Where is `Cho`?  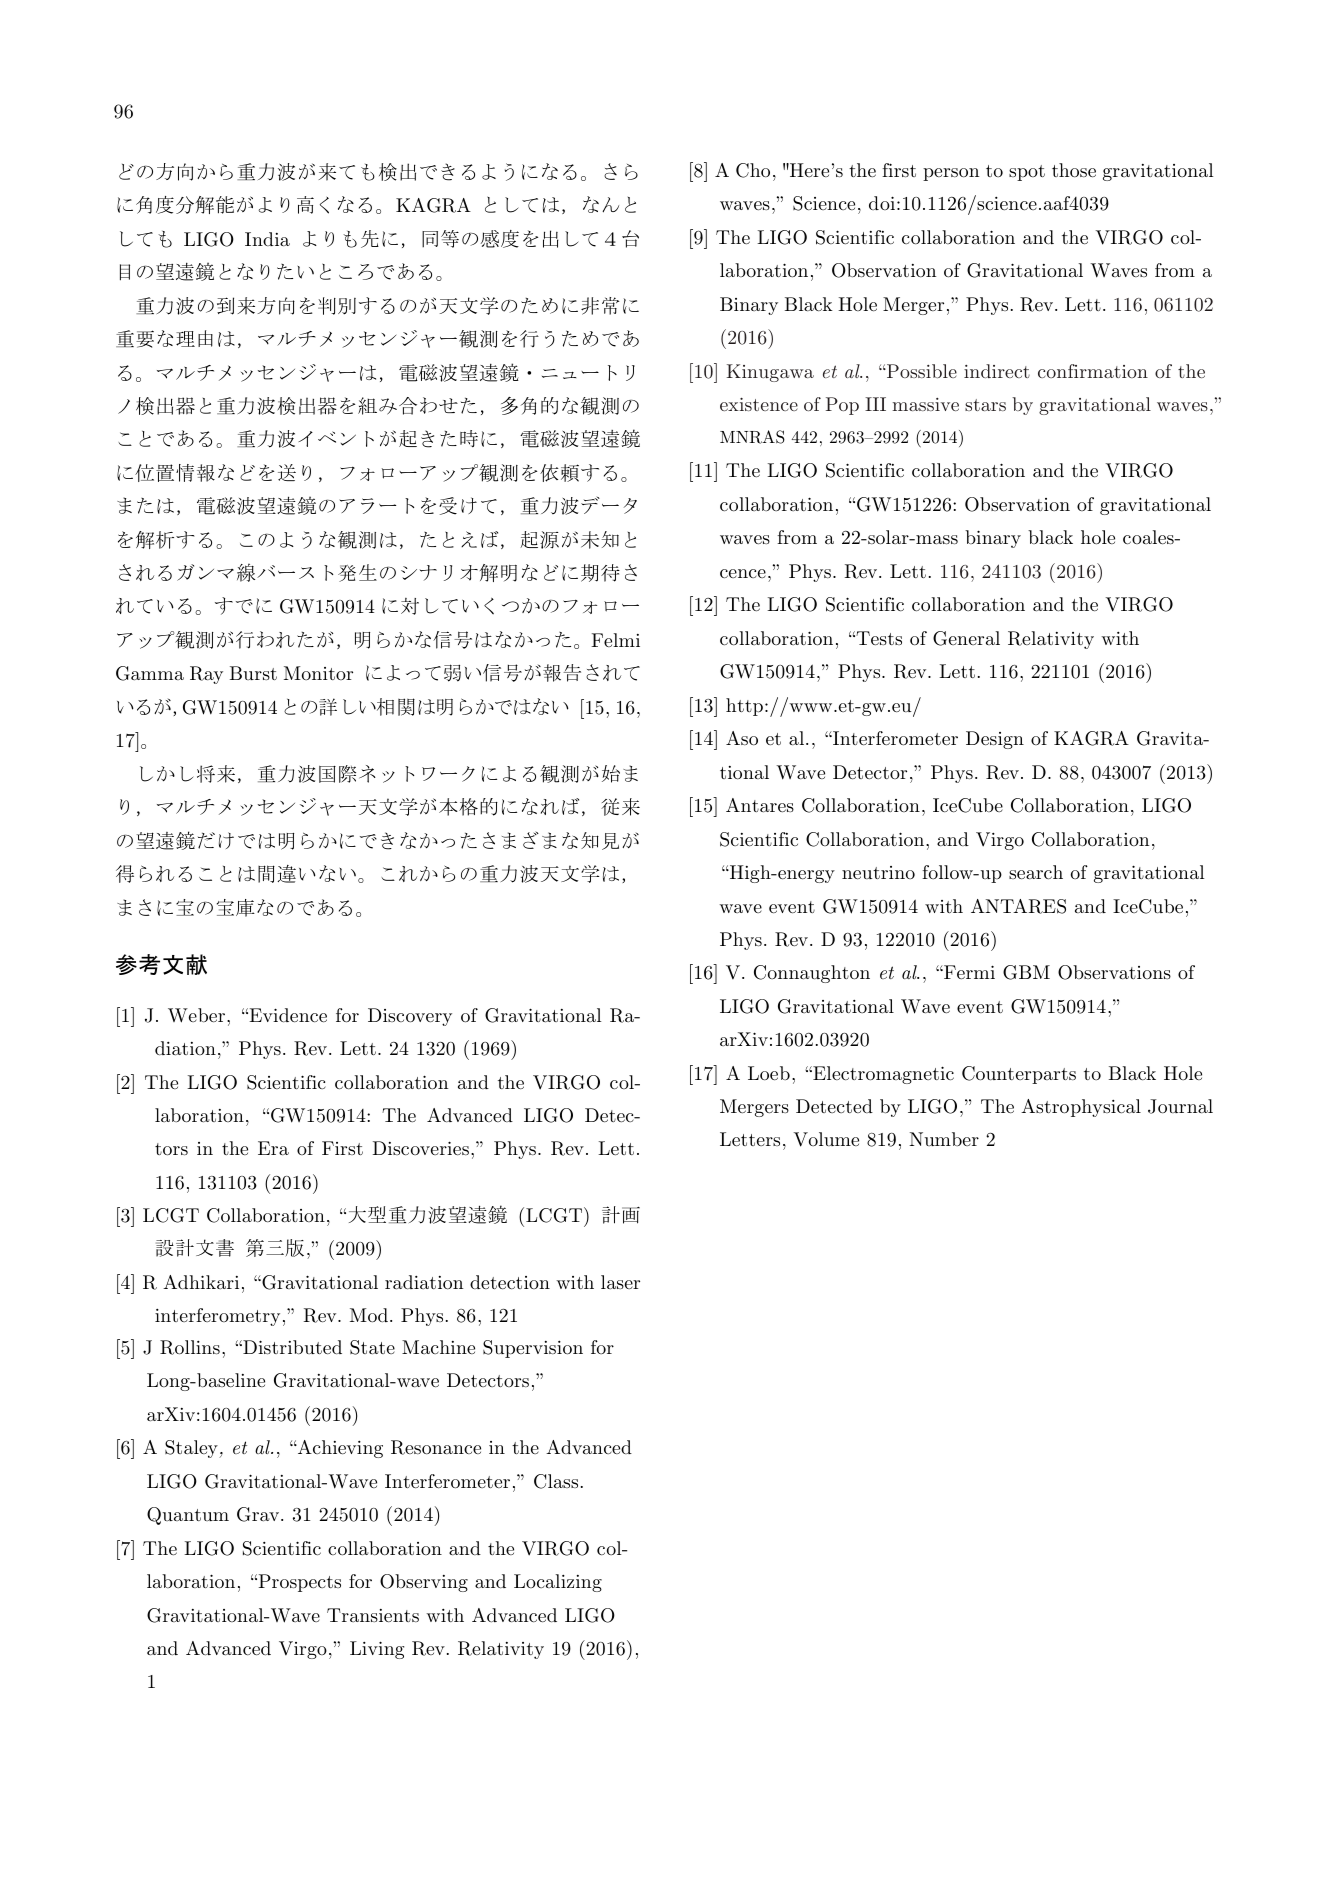 Cho is located at coordinates (753, 170).
